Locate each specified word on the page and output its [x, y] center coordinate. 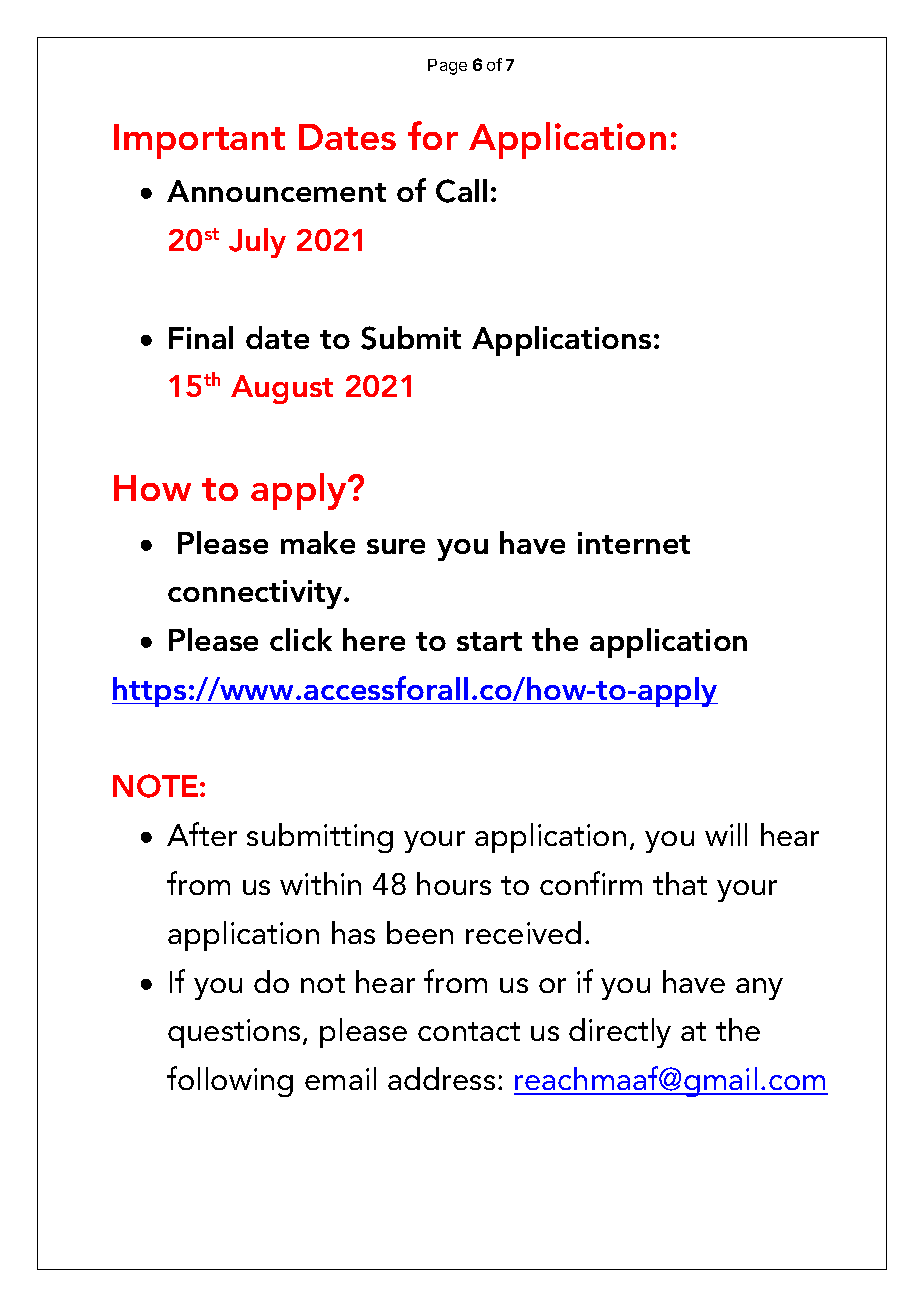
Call [461, 191]
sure [396, 546]
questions [234, 1033]
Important [199, 141]
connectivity [256, 594]
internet [634, 543]
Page [447, 67]
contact [469, 1031]
